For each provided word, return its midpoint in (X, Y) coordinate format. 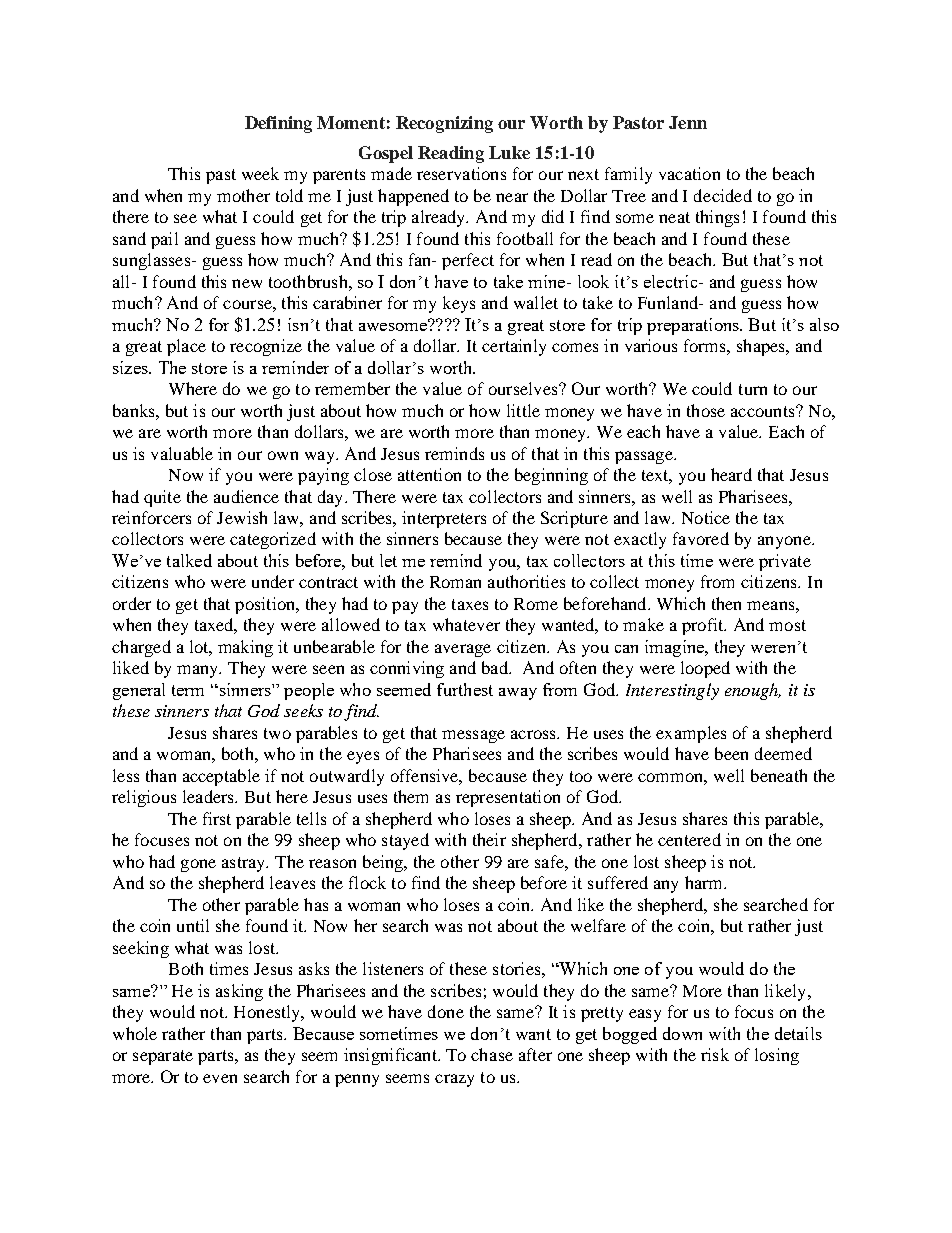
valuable (182, 453)
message (473, 736)
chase (492, 1054)
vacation (689, 173)
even (220, 1078)
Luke (509, 152)
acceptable (221, 777)
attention (429, 474)
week (260, 173)
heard (731, 474)
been (731, 753)
